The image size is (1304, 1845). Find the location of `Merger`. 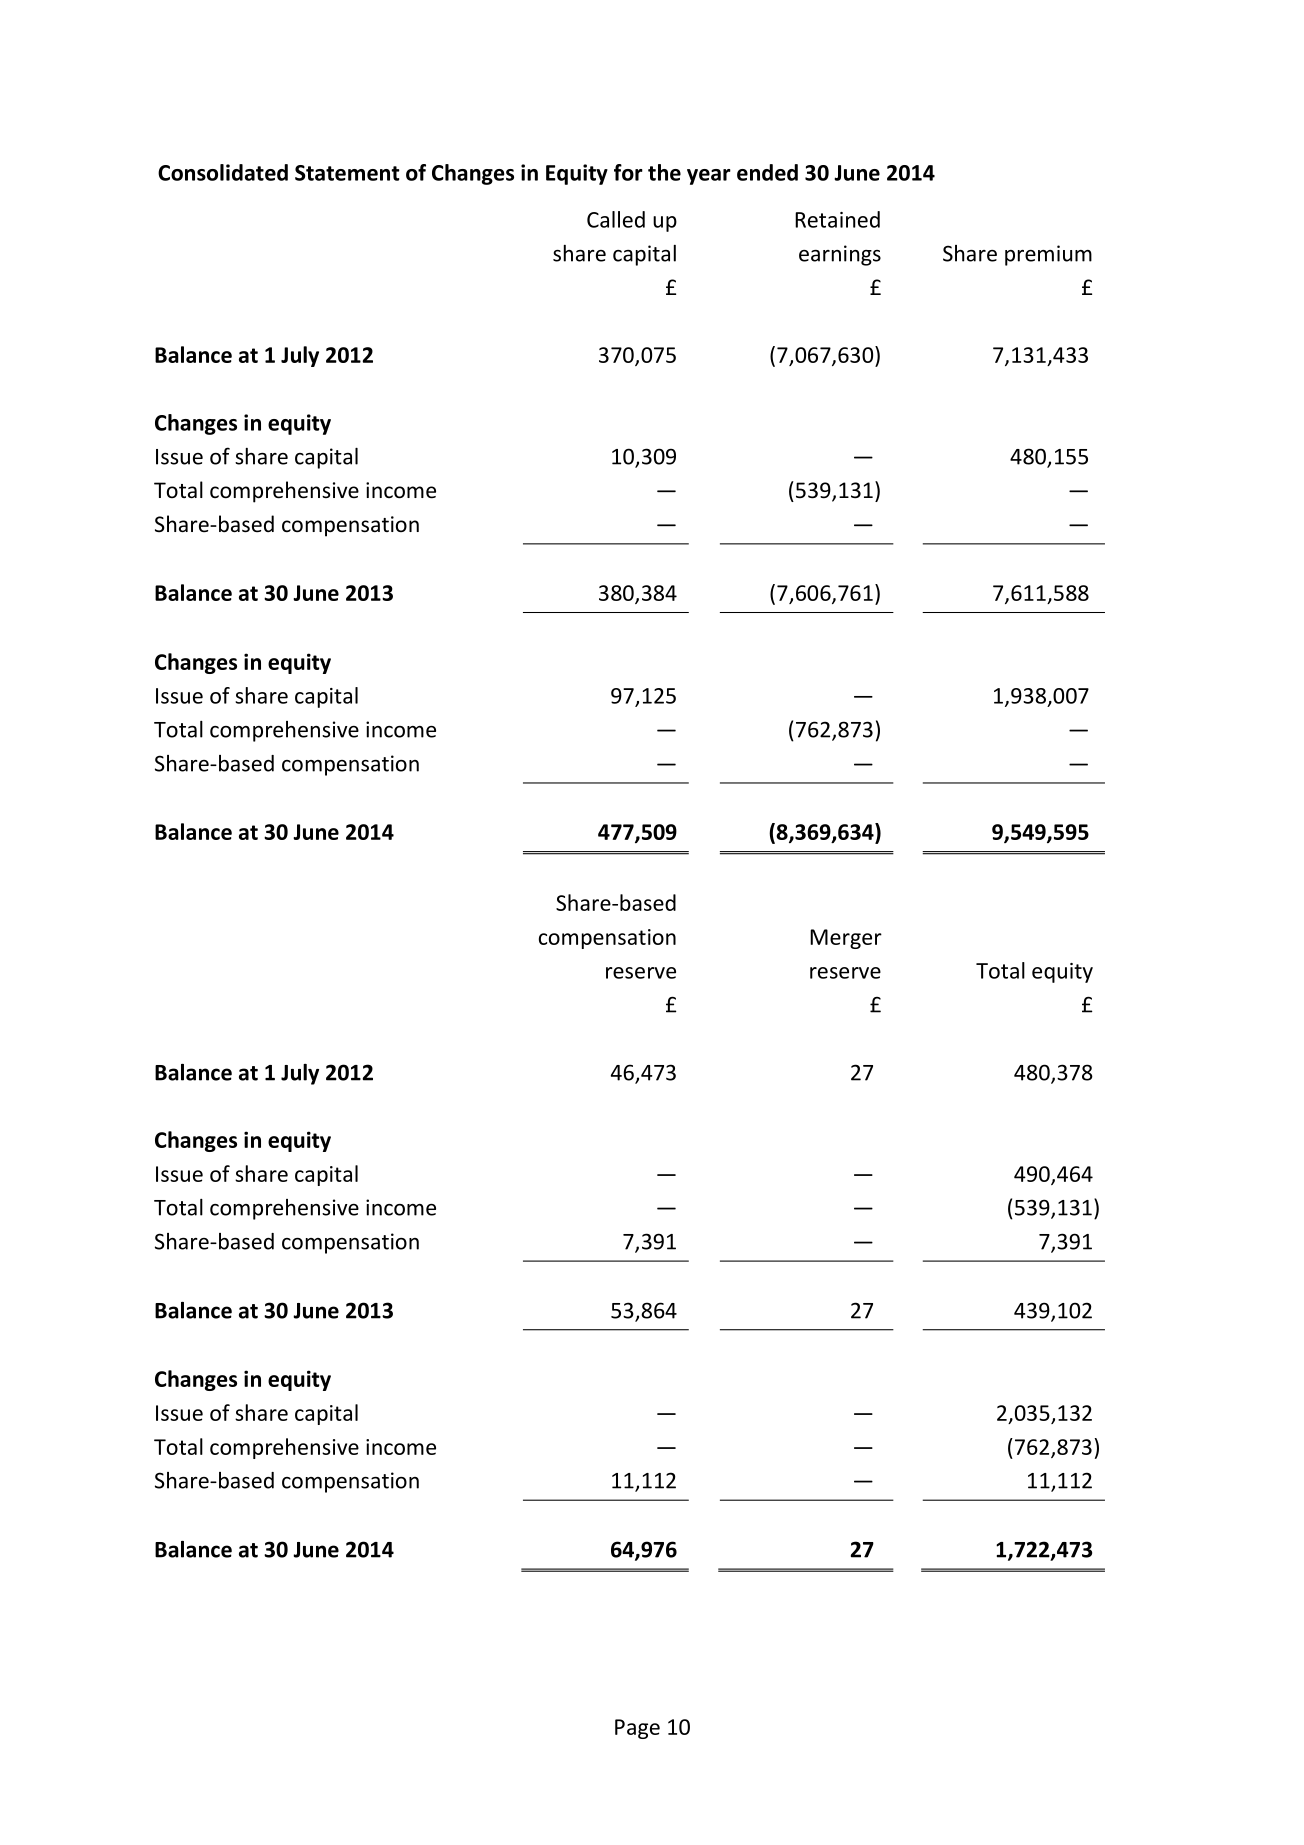

Merger is located at coordinates (846, 939).
